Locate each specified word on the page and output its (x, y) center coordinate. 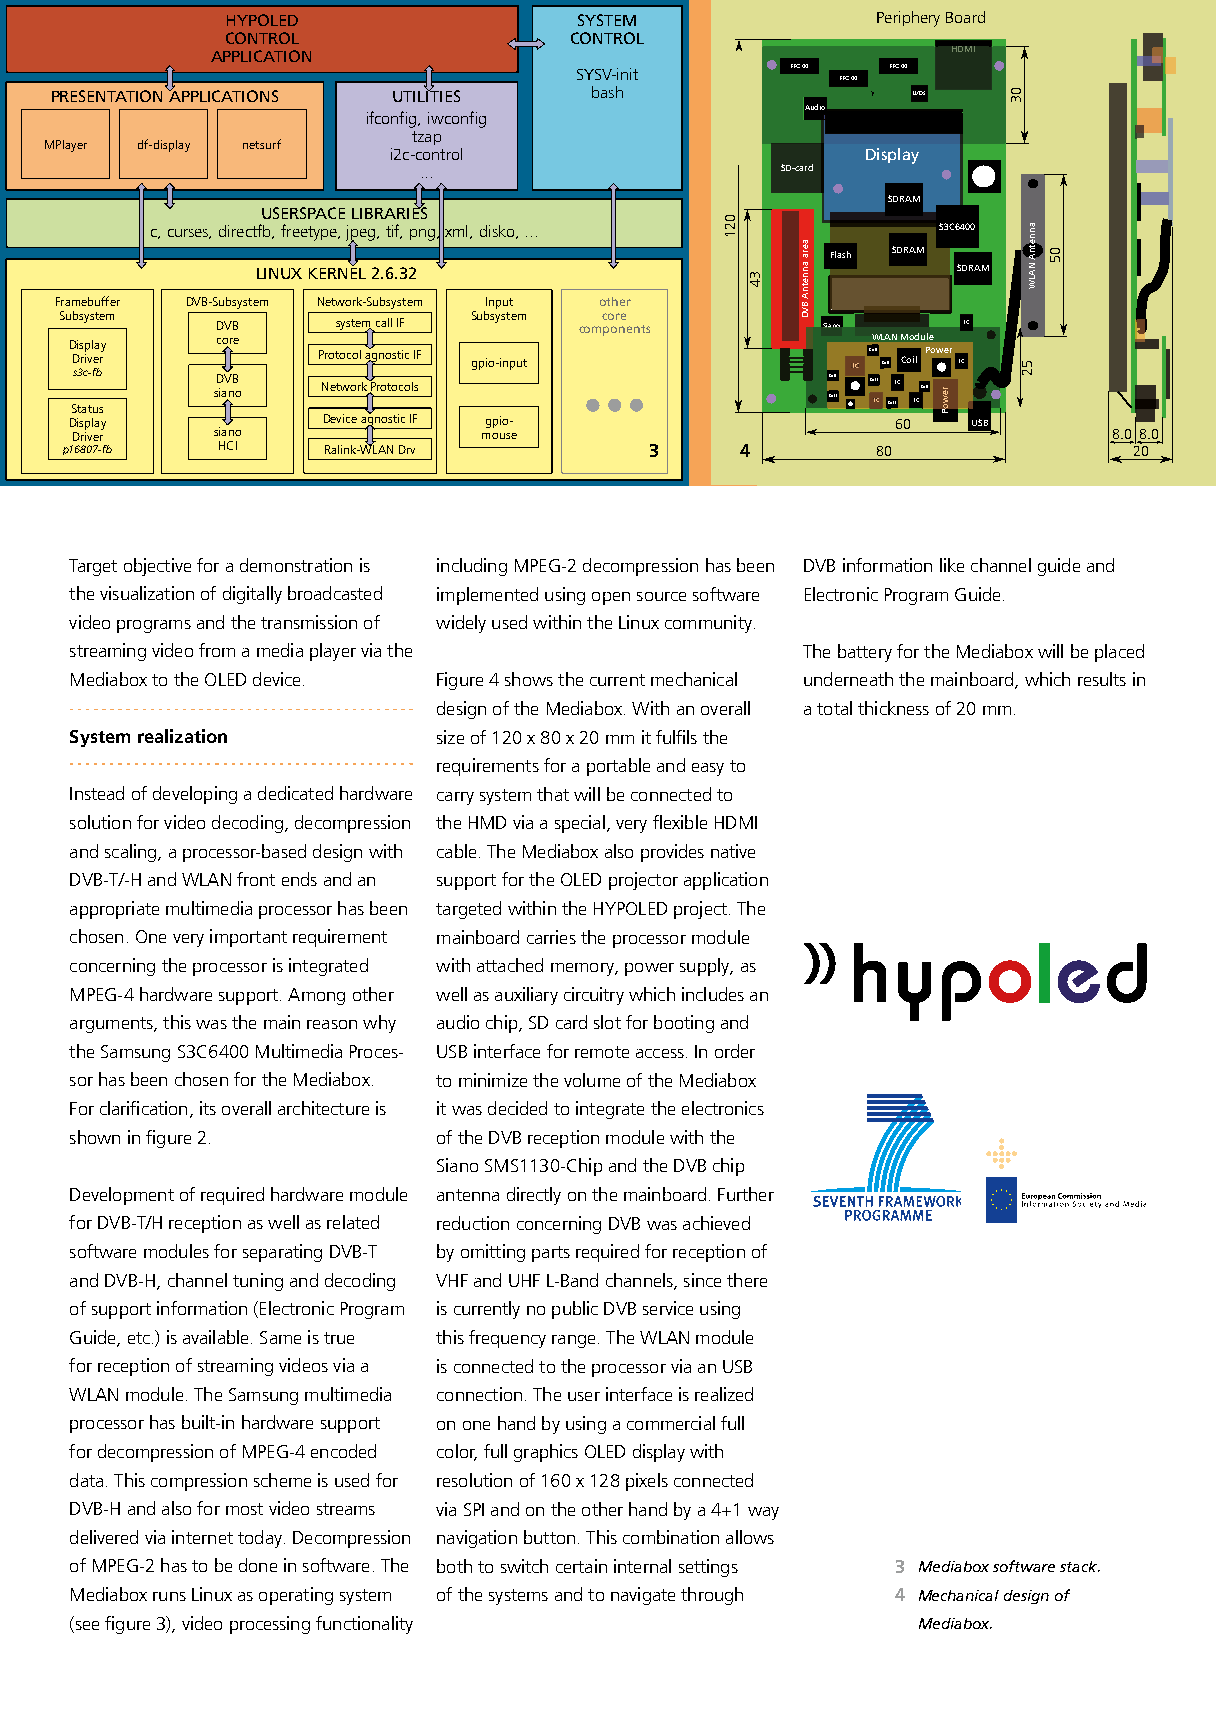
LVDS (919, 93)
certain (581, 1566)
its (208, 1108)
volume (592, 1080)
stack (1079, 1566)
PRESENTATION (107, 96)
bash (607, 92)
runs (169, 1596)
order (735, 1051)
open (611, 598)
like (952, 565)
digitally (252, 595)
